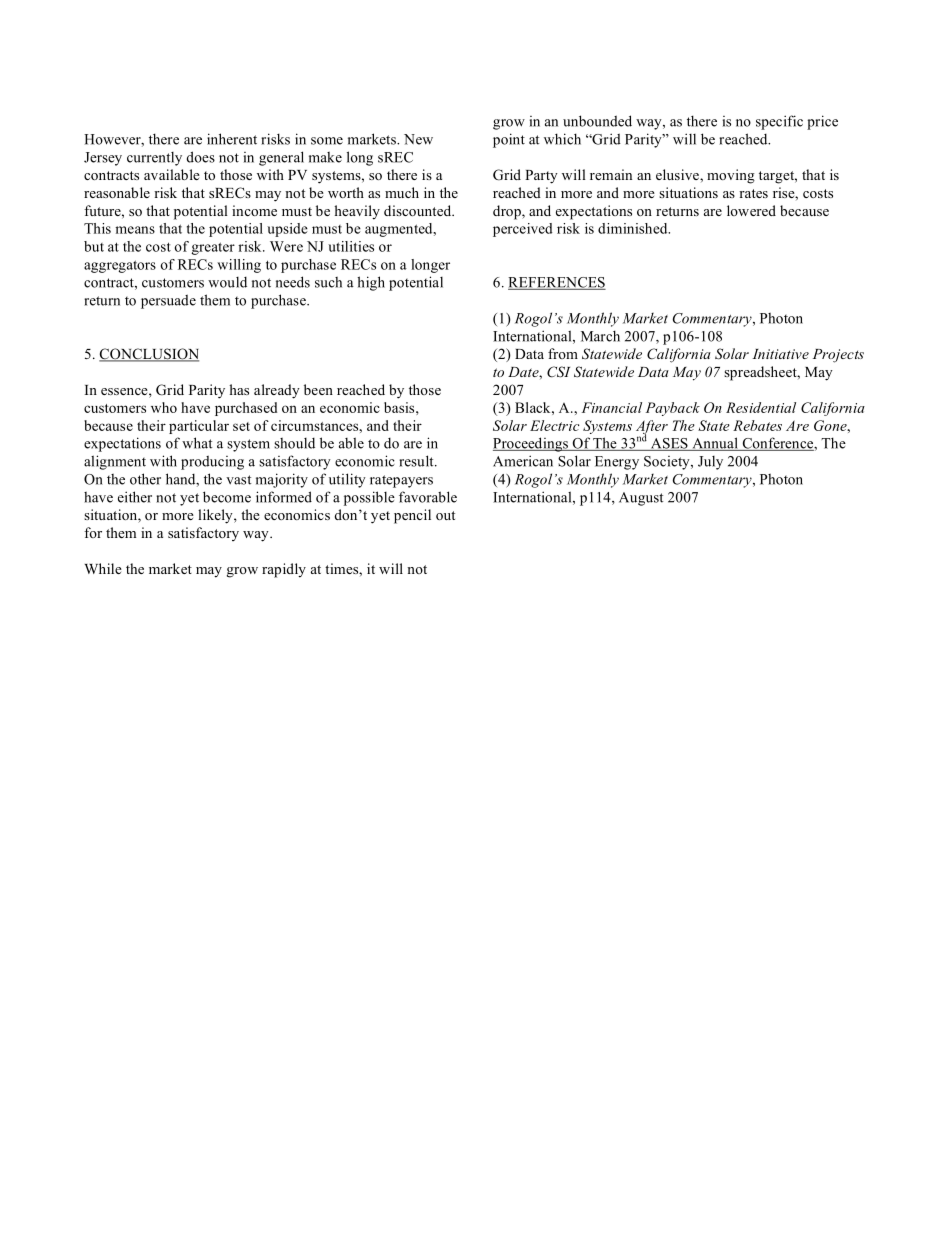 The image size is (952, 1233). Describe the element at coordinates (103, 568) in the screenshot. I see `While` at that location.
